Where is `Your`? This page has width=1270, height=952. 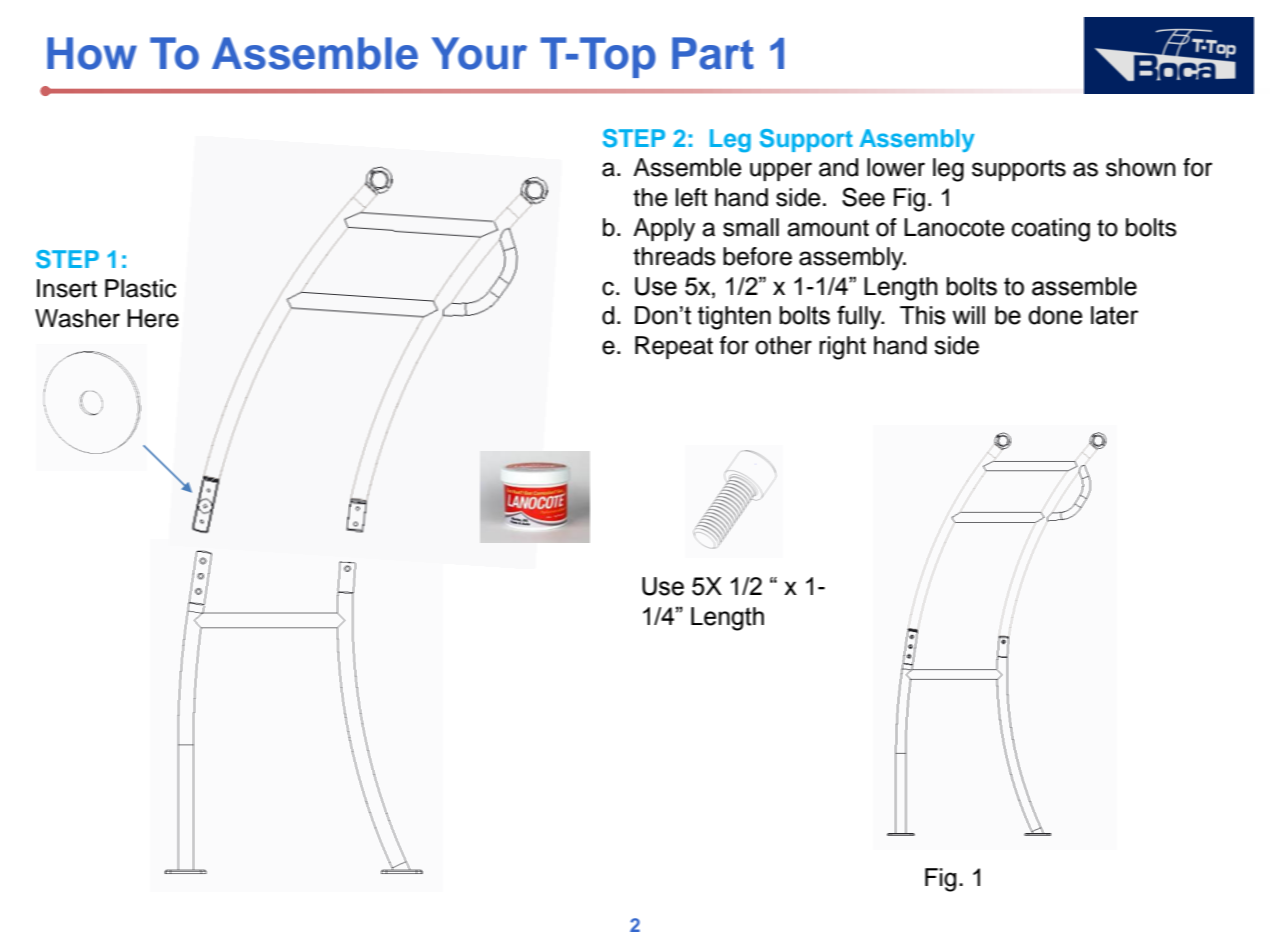
Your is located at coordinates (479, 53).
